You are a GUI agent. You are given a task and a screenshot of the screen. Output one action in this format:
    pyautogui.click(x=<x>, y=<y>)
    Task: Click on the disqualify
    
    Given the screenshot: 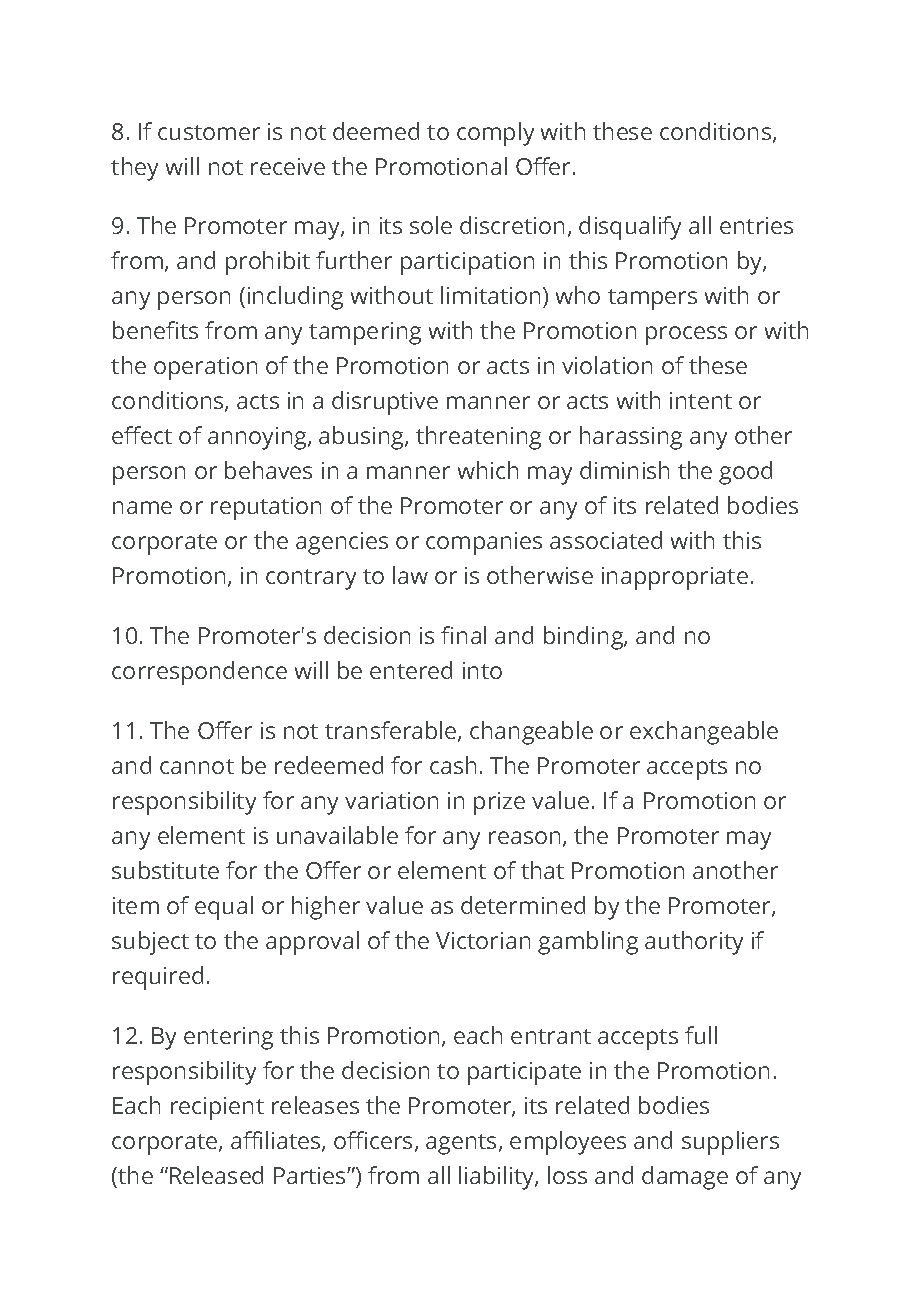 What is the action you would take?
    pyautogui.click(x=630, y=228)
